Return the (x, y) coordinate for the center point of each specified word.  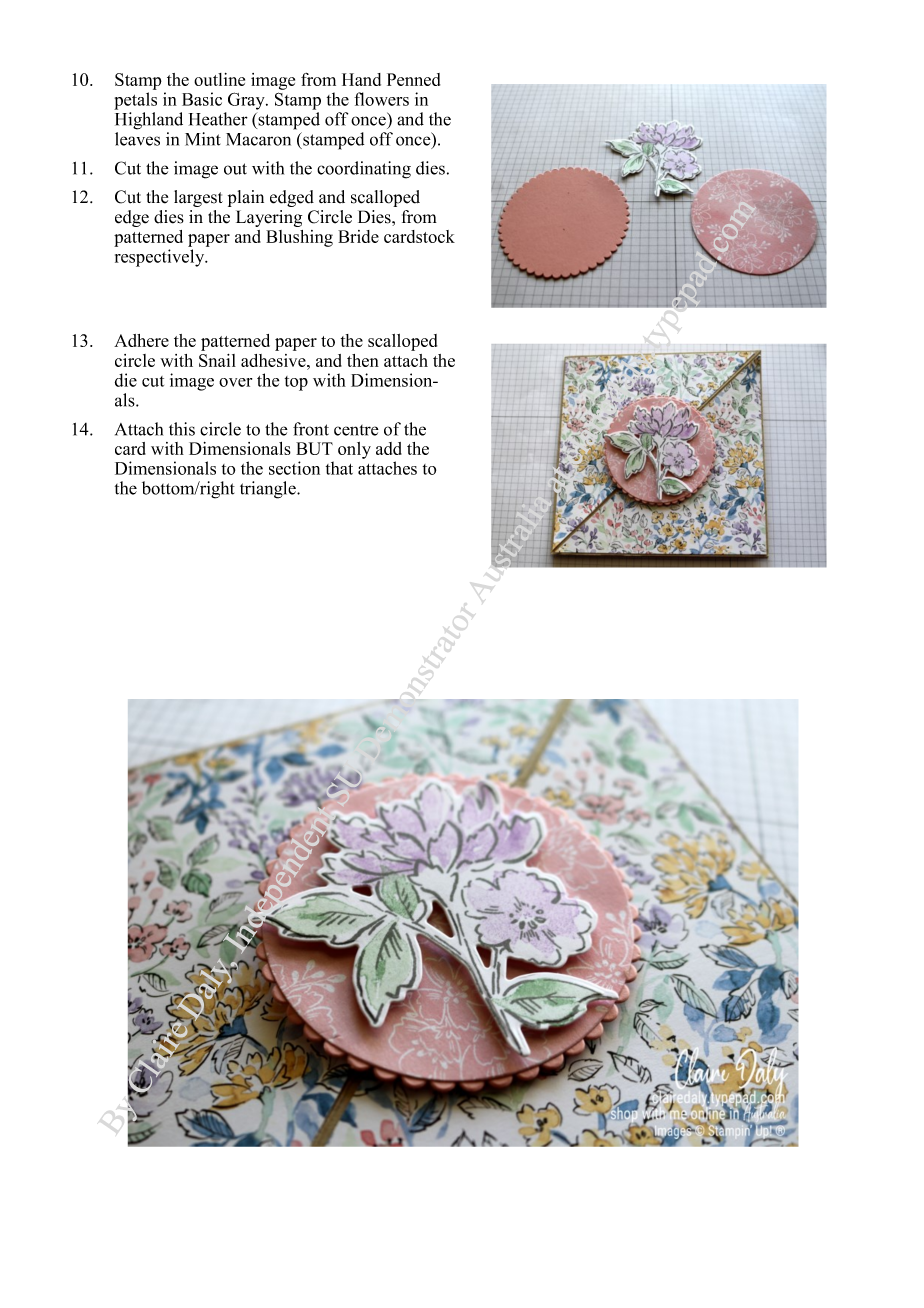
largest (198, 198)
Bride (358, 236)
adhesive (274, 360)
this (182, 429)
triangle (269, 490)
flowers (381, 99)
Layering (269, 218)
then (363, 360)
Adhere (141, 340)
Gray (247, 101)
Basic (202, 99)
